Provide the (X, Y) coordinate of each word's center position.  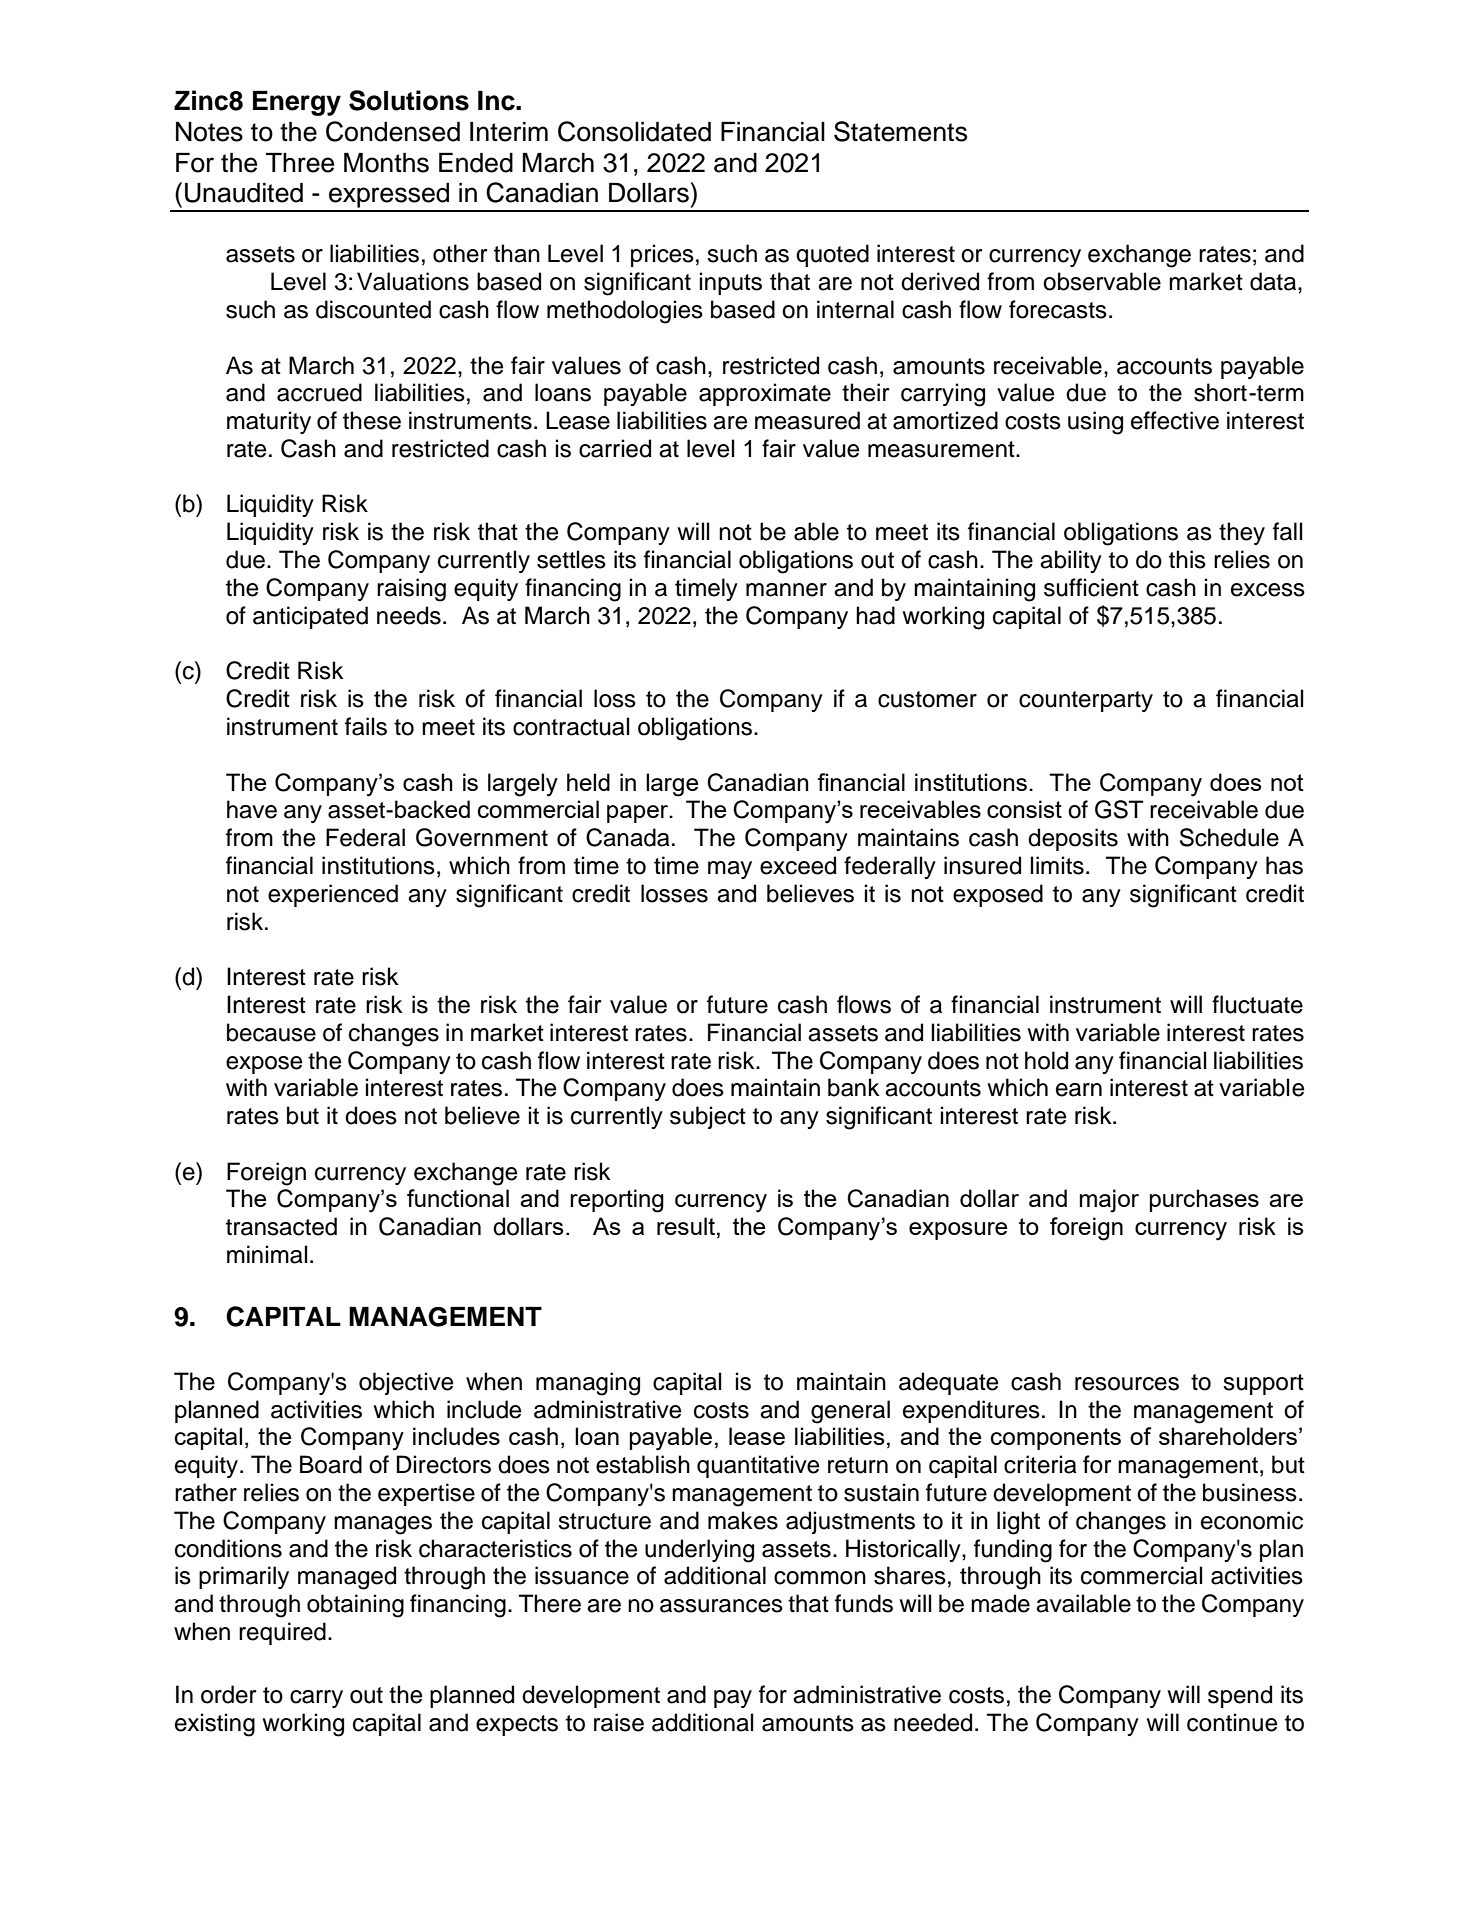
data (1274, 281)
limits (1057, 865)
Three (300, 163)
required (282, 1633)
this (1187, 559)
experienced (333, 895)
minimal (267, 1254)
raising (411, 590)
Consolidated (634, 131)
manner (786, 590)
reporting (617, 1201)
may (730, 870)
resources (1127, 1384)
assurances (721, 1606)
